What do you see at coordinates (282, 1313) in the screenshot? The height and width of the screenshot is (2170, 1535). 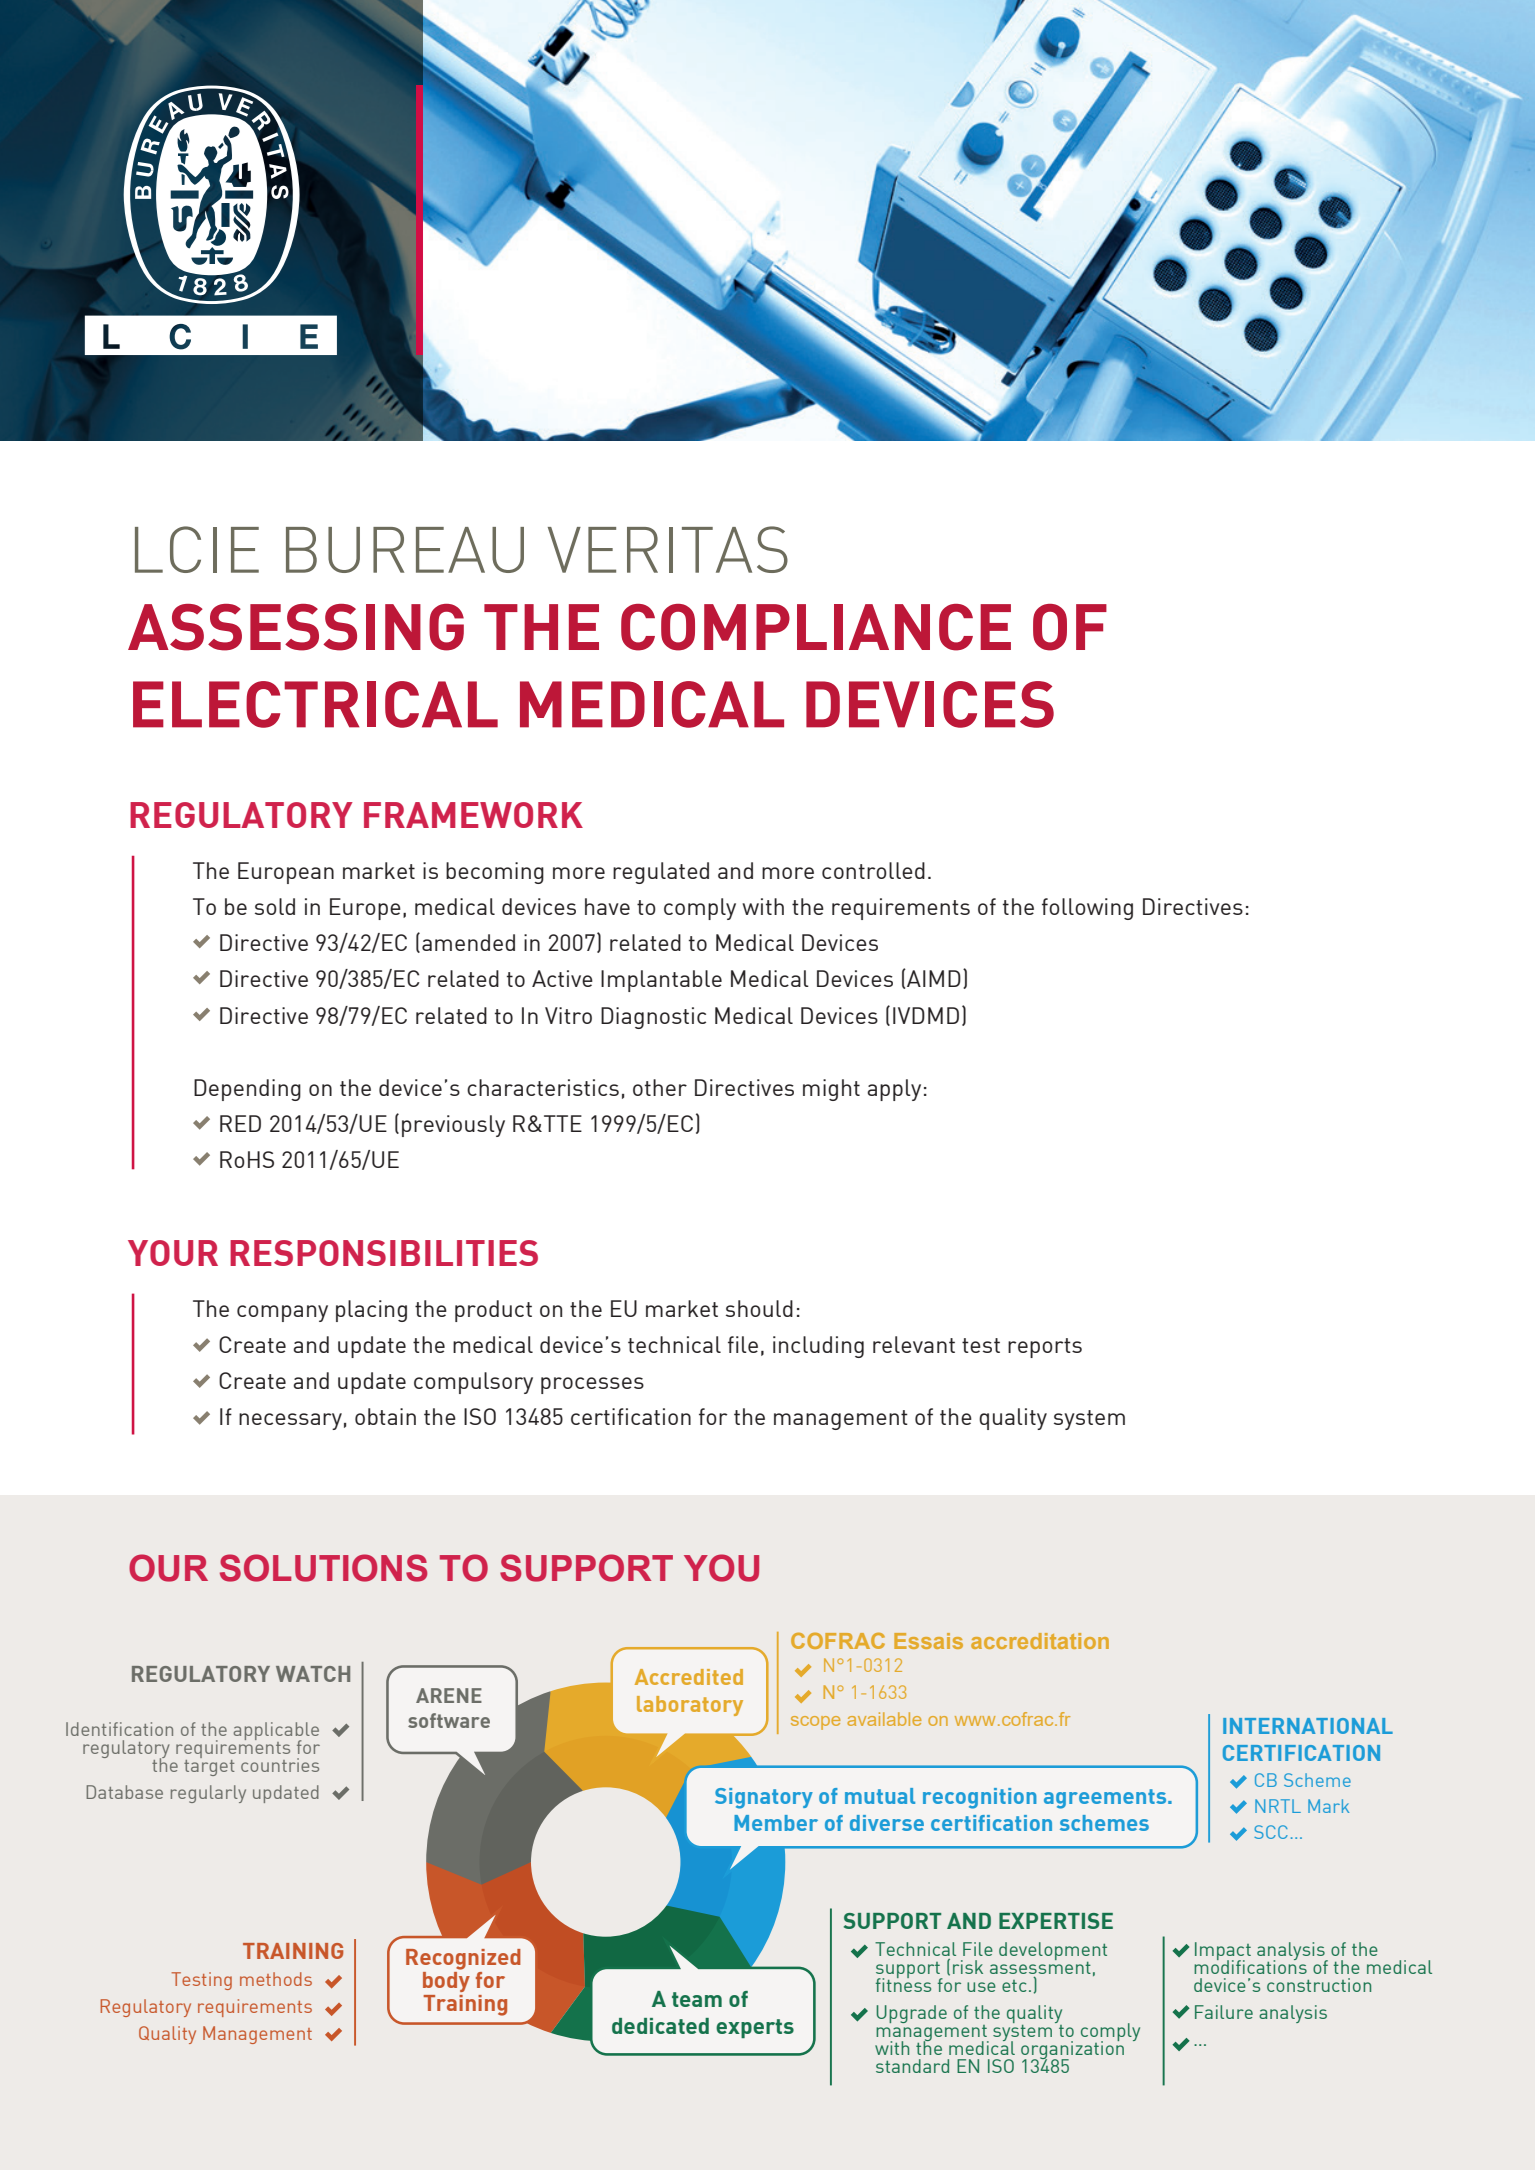 I see `company` at bounding box center [282, 1313].
